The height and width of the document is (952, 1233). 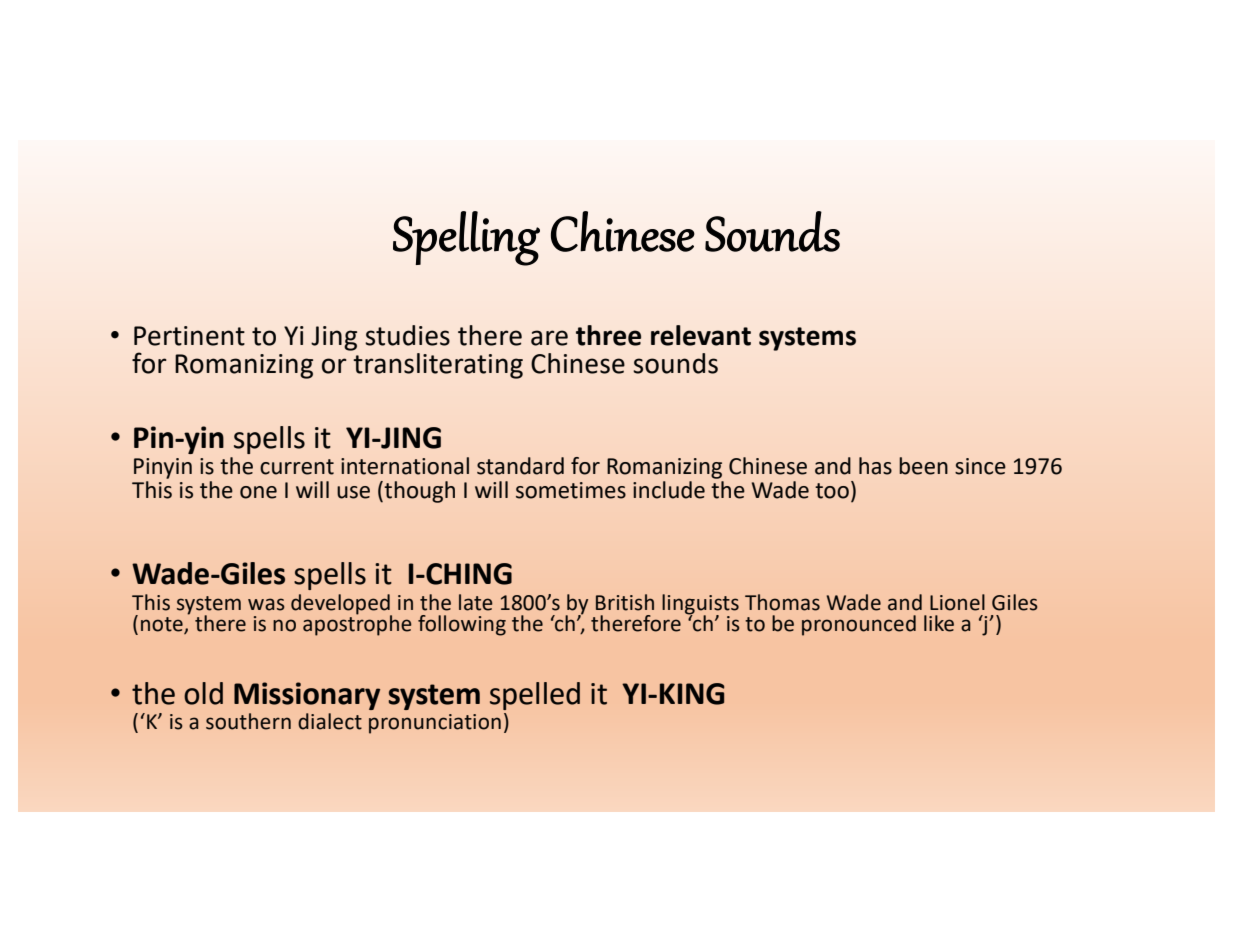 I want to click on Lionel, so click(x=957, y=602).
